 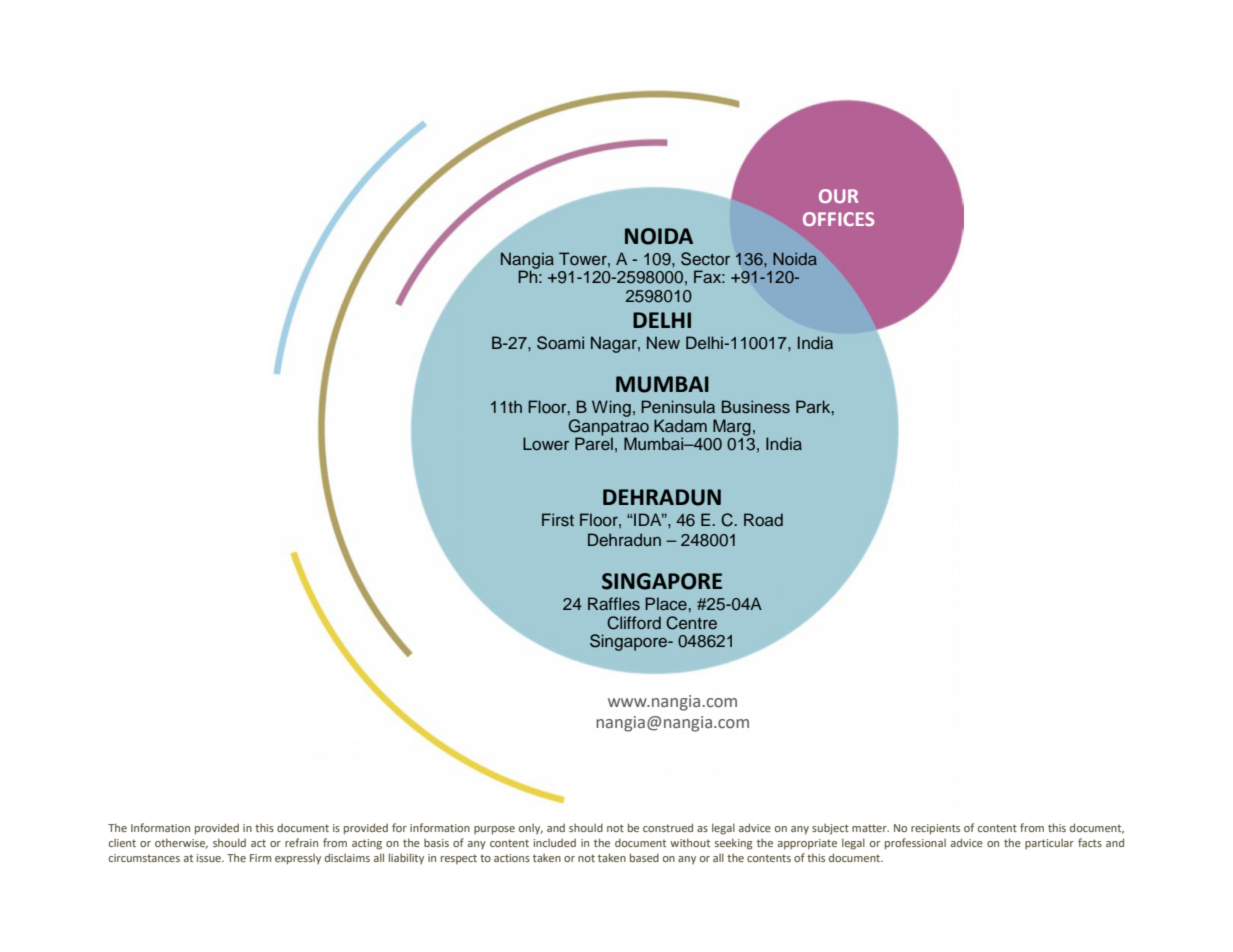 I want to click on First, so click(x=558, y=519).
